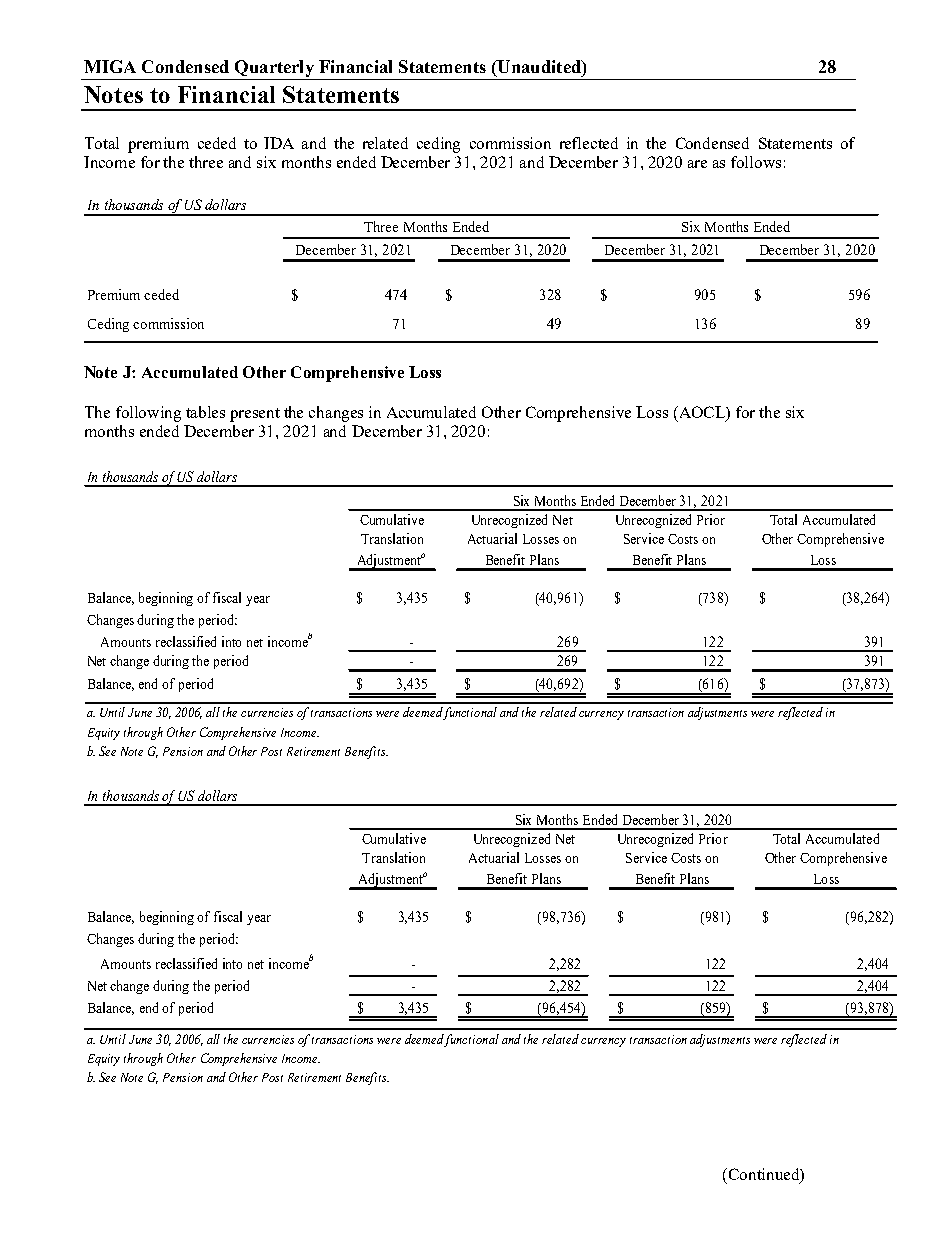  I want to click on follows, so click(756, 162).
